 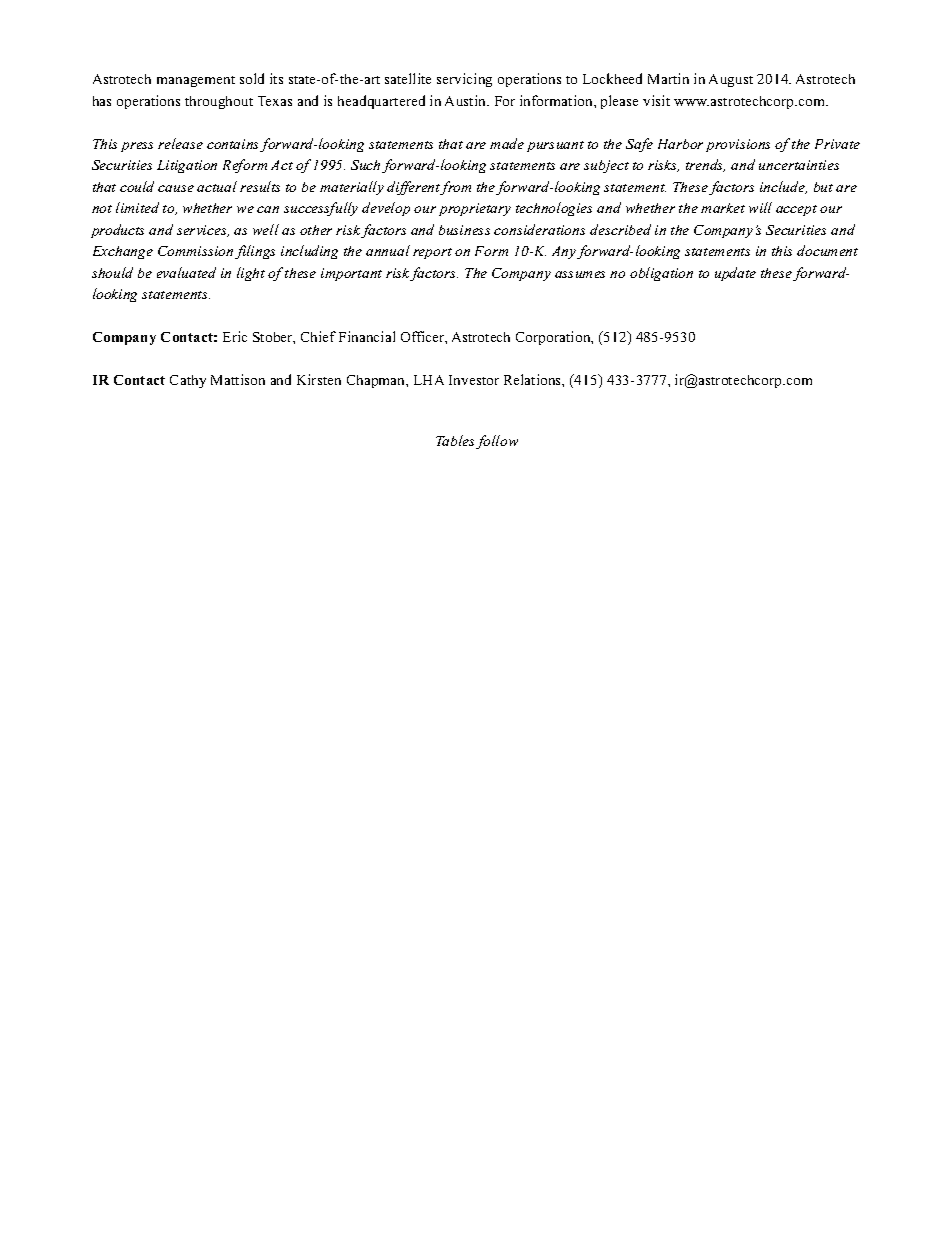 I want to click on made, so click(x=507, y=143).
